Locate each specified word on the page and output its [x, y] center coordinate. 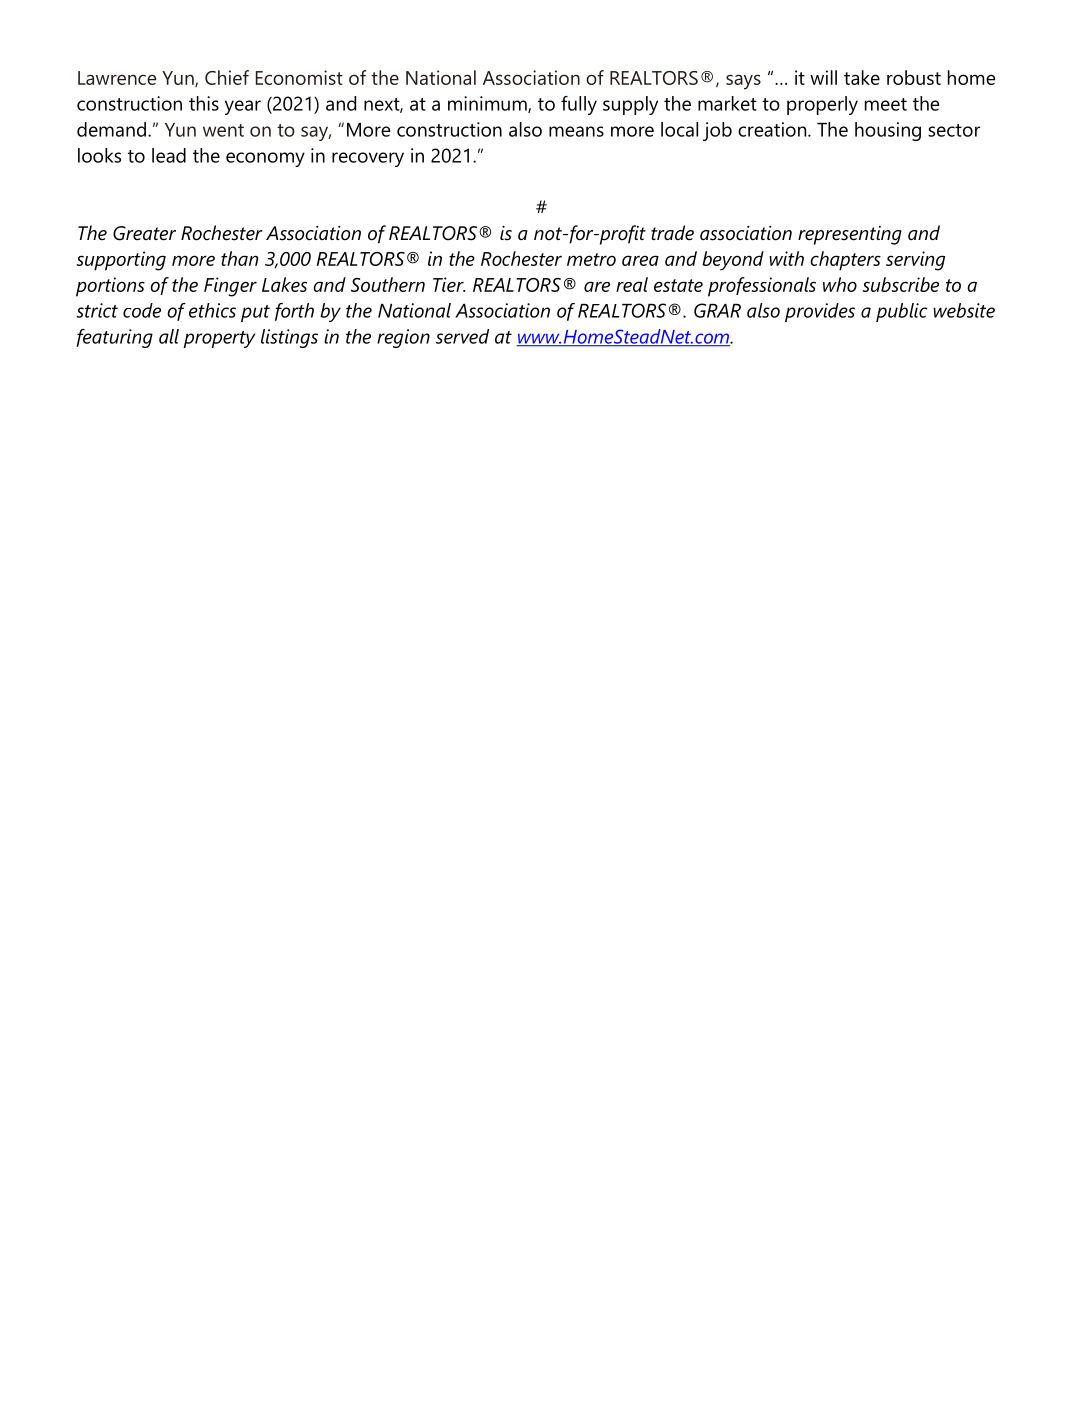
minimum [488, 104]
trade [672, 233]
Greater [144, 233]
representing [850, 235]
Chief [227, 77]
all [169, 336]
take [862, 77]
